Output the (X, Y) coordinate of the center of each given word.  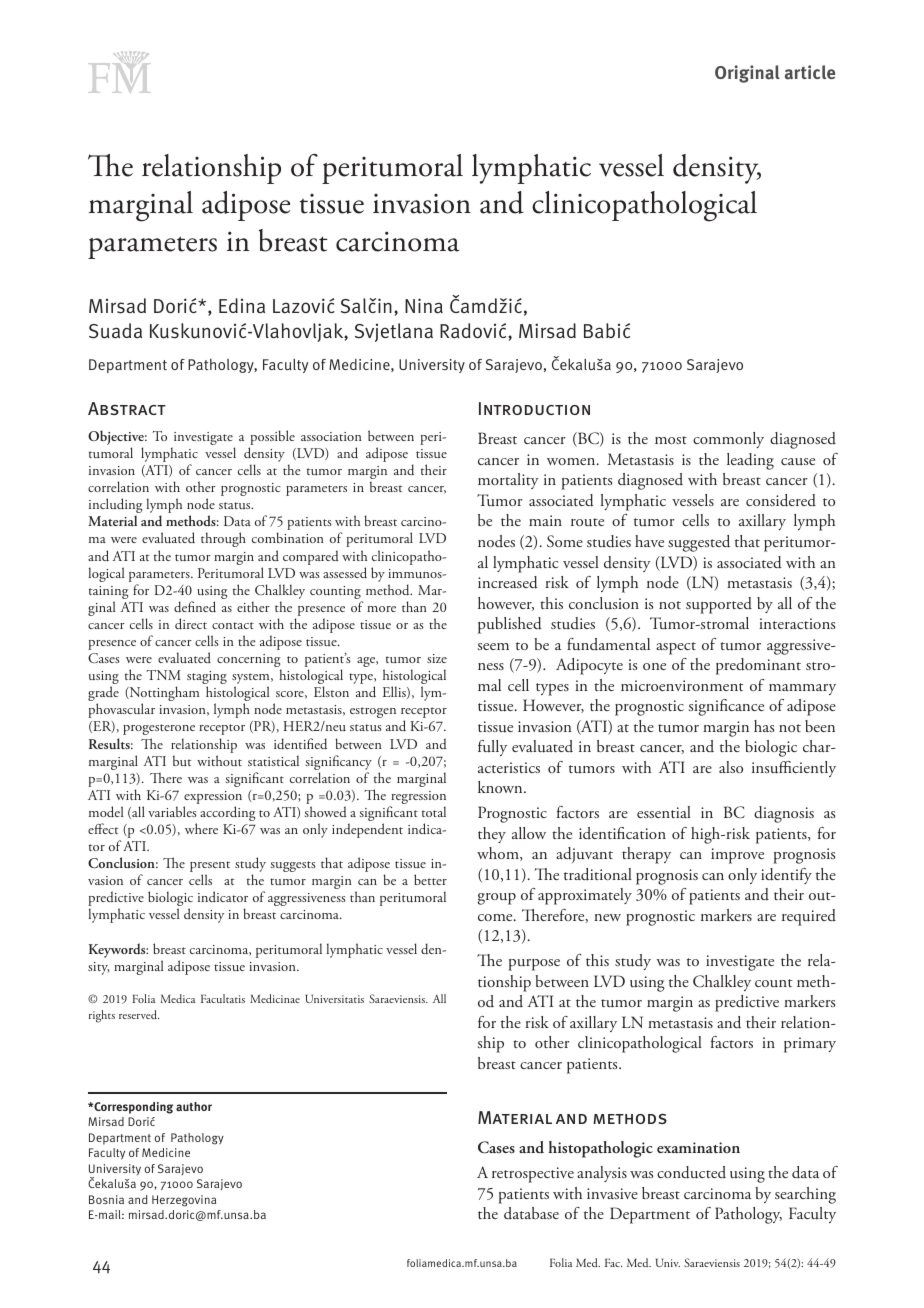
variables (172, 811)
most (671, 440)
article (810, 72)
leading (750, 461)
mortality (508, 481)
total (434, 811)
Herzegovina (184, 1201)
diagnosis (784, 814)
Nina (424, 305)
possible (272, 439)
